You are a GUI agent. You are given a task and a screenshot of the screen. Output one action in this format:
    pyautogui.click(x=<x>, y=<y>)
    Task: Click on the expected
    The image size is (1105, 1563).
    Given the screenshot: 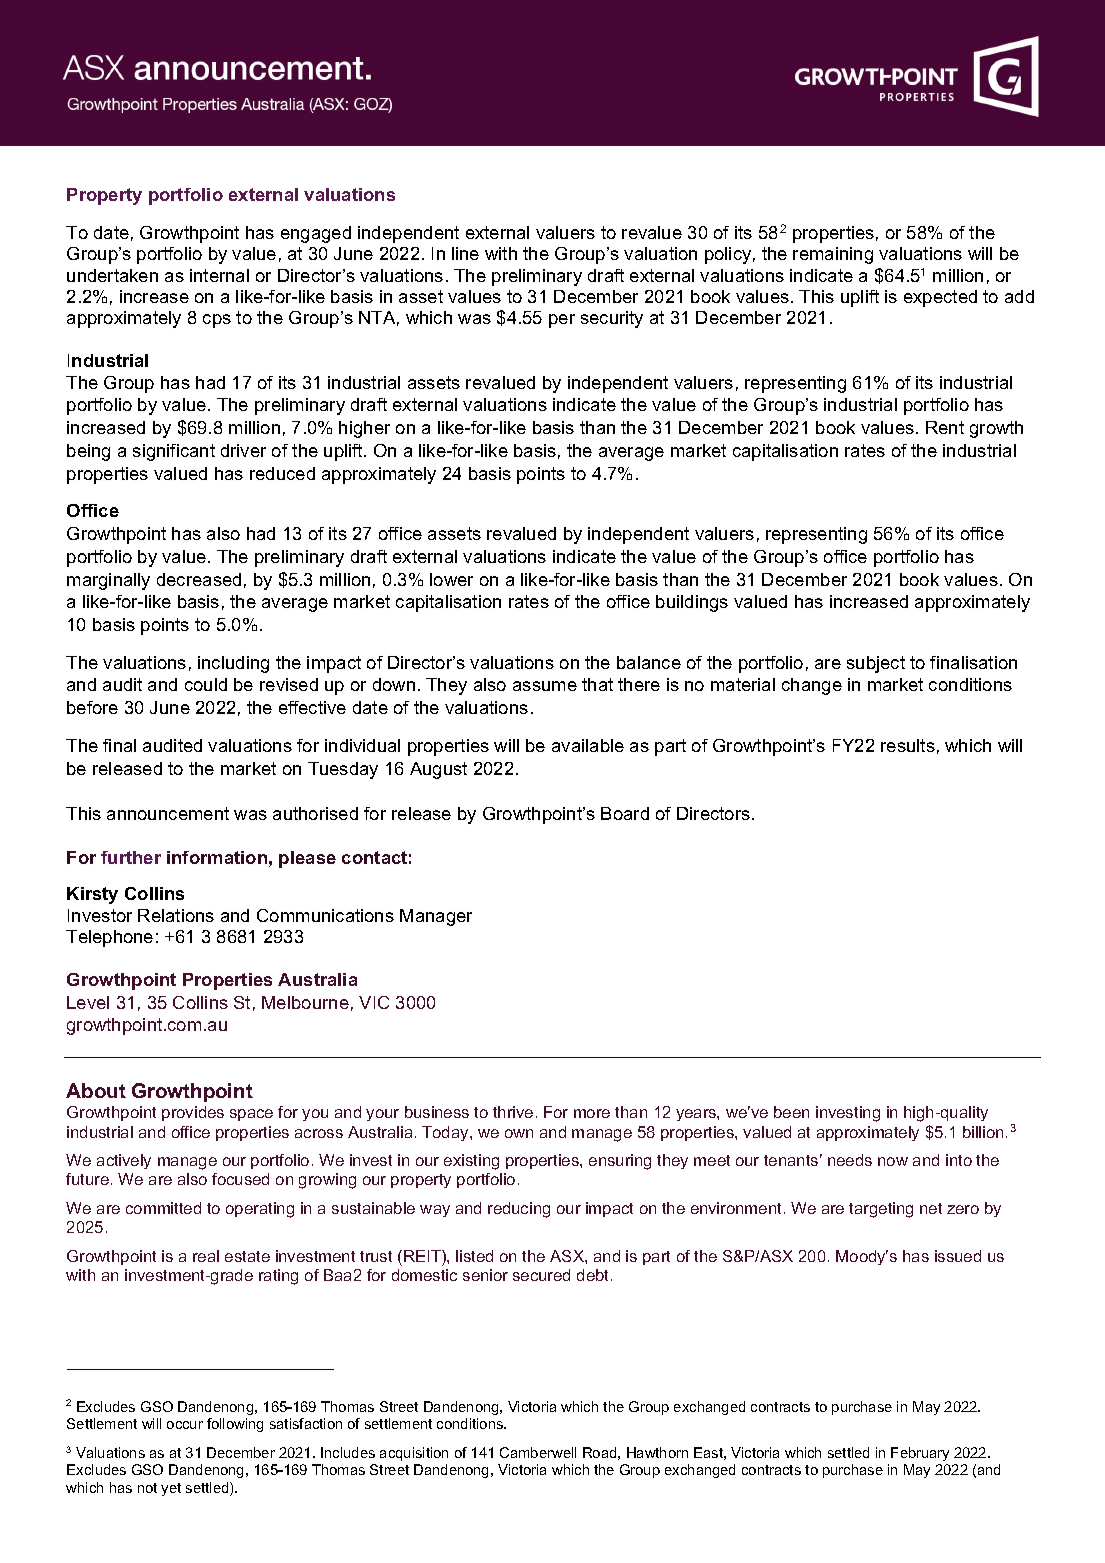 What is the action you would take?
    pyautogui.click(x=940, y=298)
